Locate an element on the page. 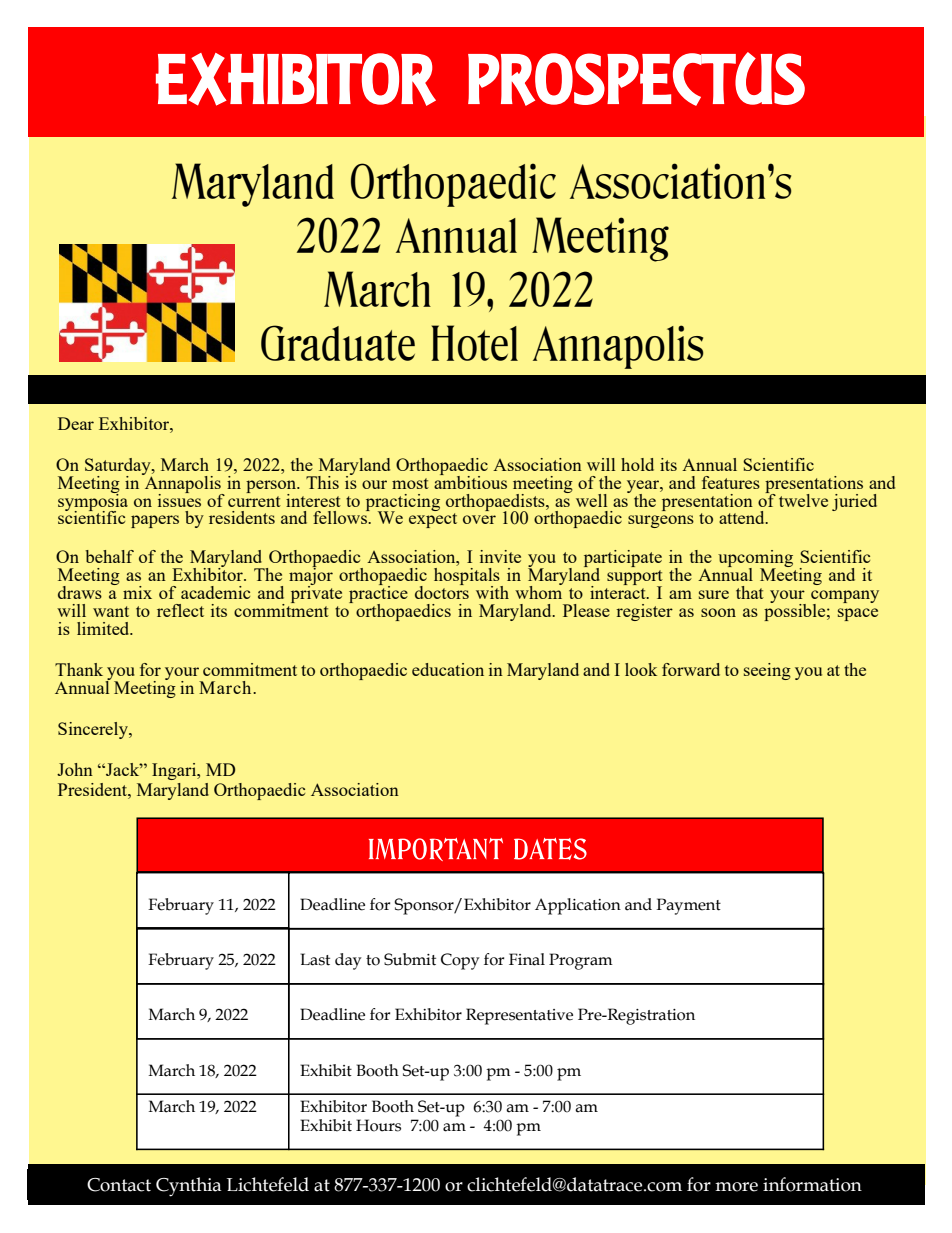  papers is located at coordinates (155, 521).
